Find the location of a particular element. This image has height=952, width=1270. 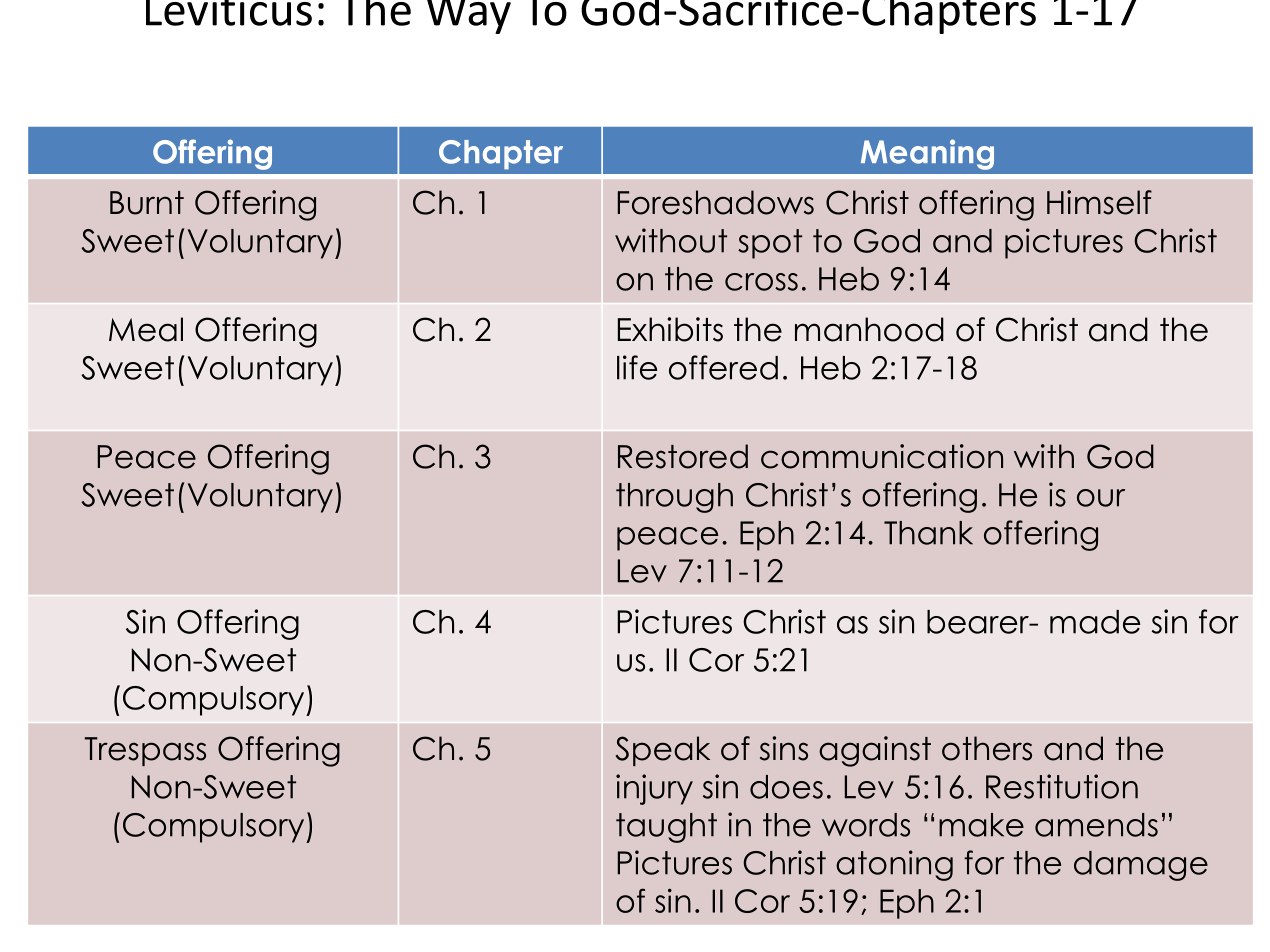

Way is located at coordinates (469, 17).
